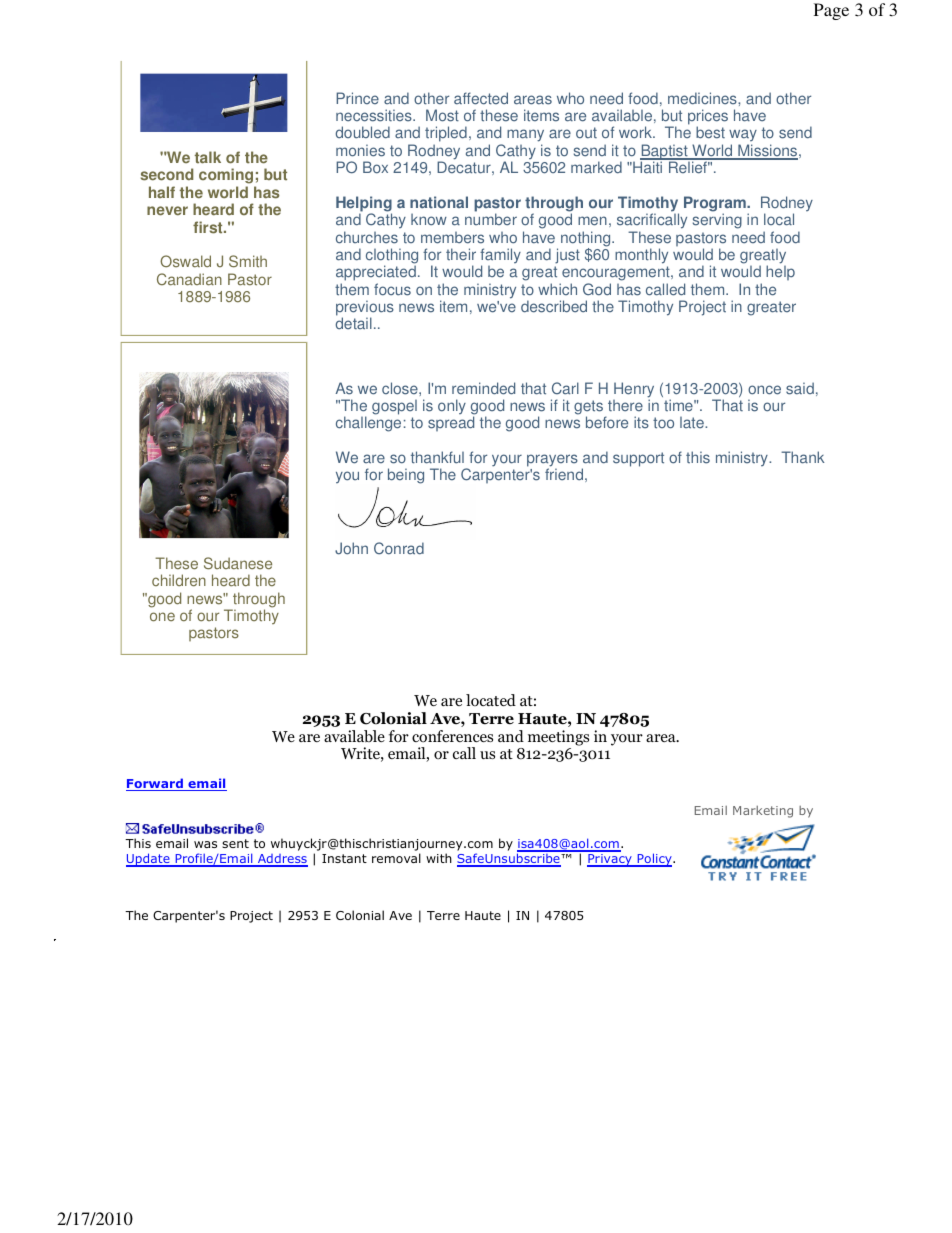 The width and height of the document is (952, 1233). I want to click on Page, so click(831, 11).
